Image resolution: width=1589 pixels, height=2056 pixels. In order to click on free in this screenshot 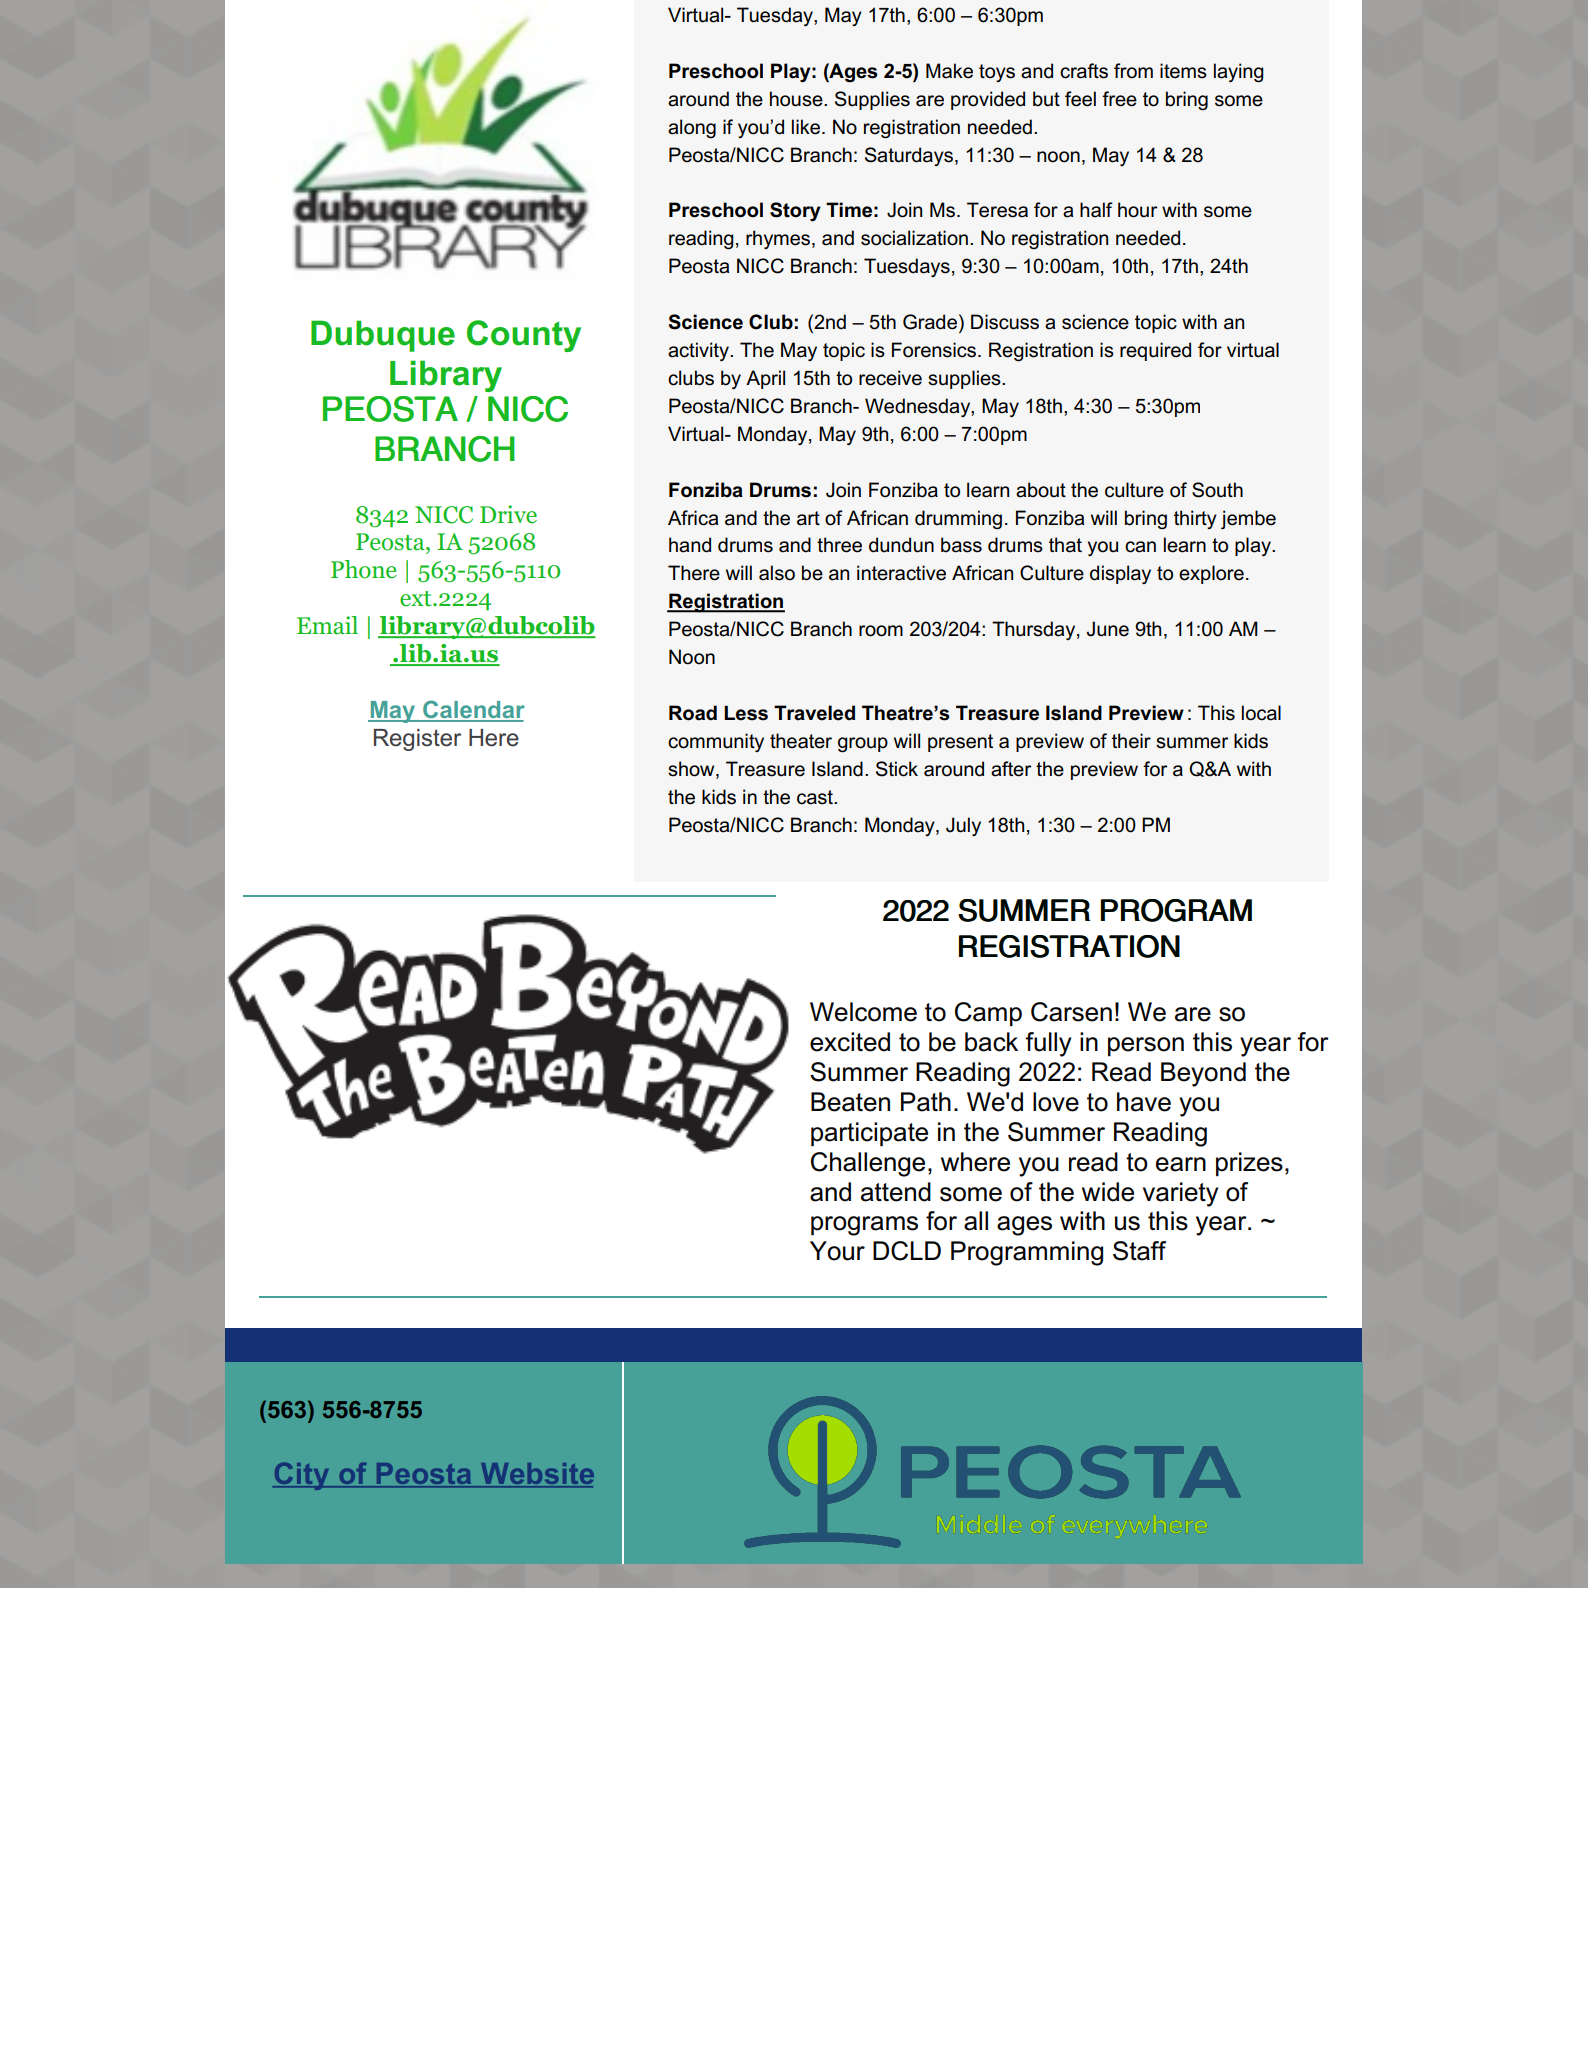, I will do `click(1119, 99)`.
